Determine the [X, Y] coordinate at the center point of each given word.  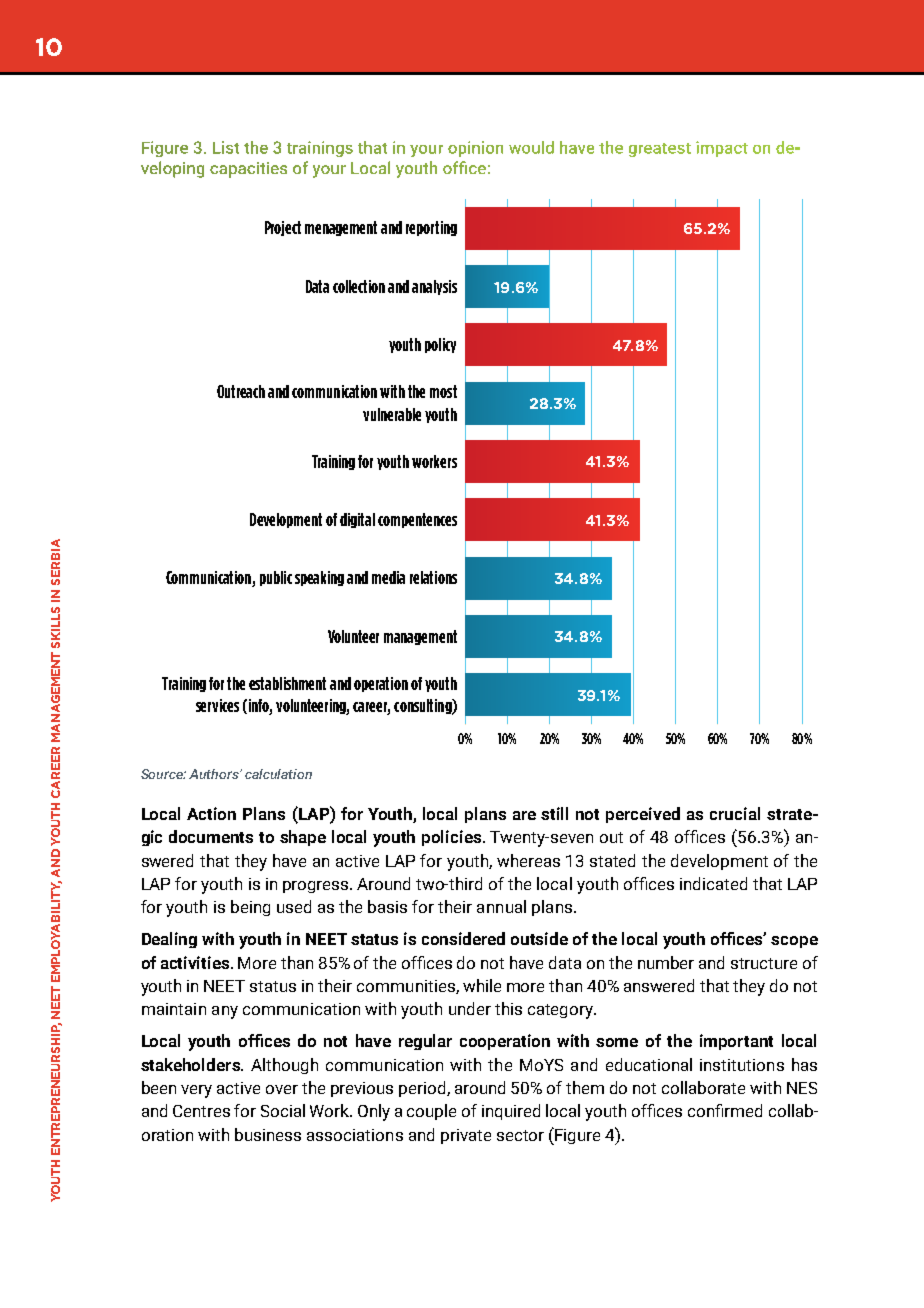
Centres [201, 1111]
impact [722, 149]
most [443, 391]
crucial [735, 813]
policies [453, 838]
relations [433, 577]
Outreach [241, 391]
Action [211, 813]
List [226, 147]
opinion [475, 149]
